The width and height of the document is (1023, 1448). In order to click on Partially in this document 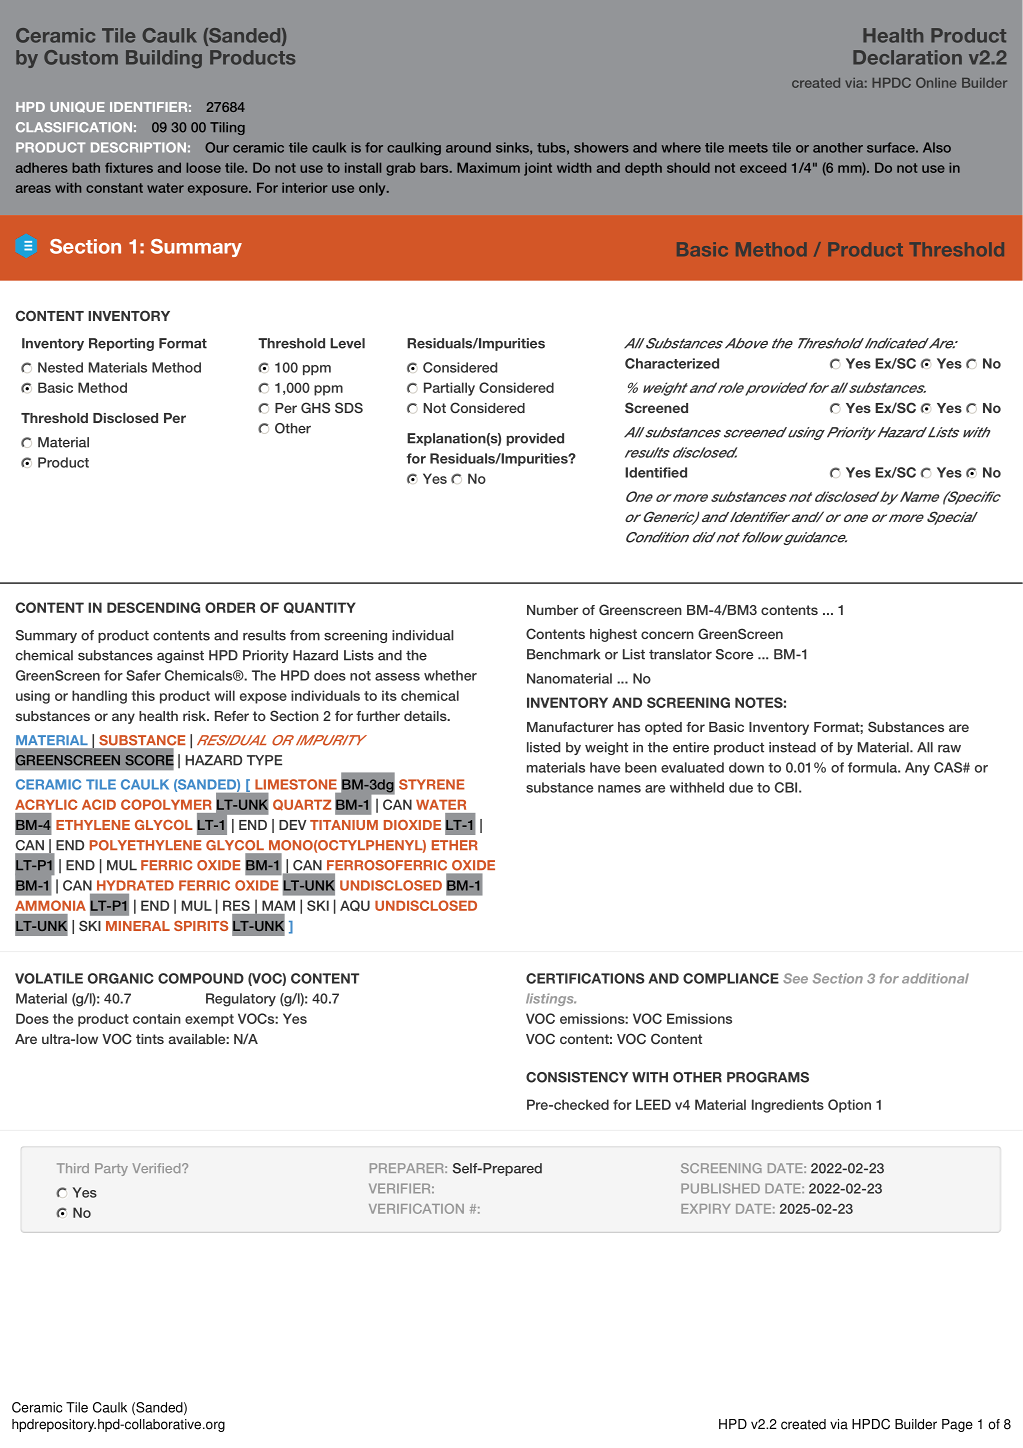, I will do `click(449, 389)`.
